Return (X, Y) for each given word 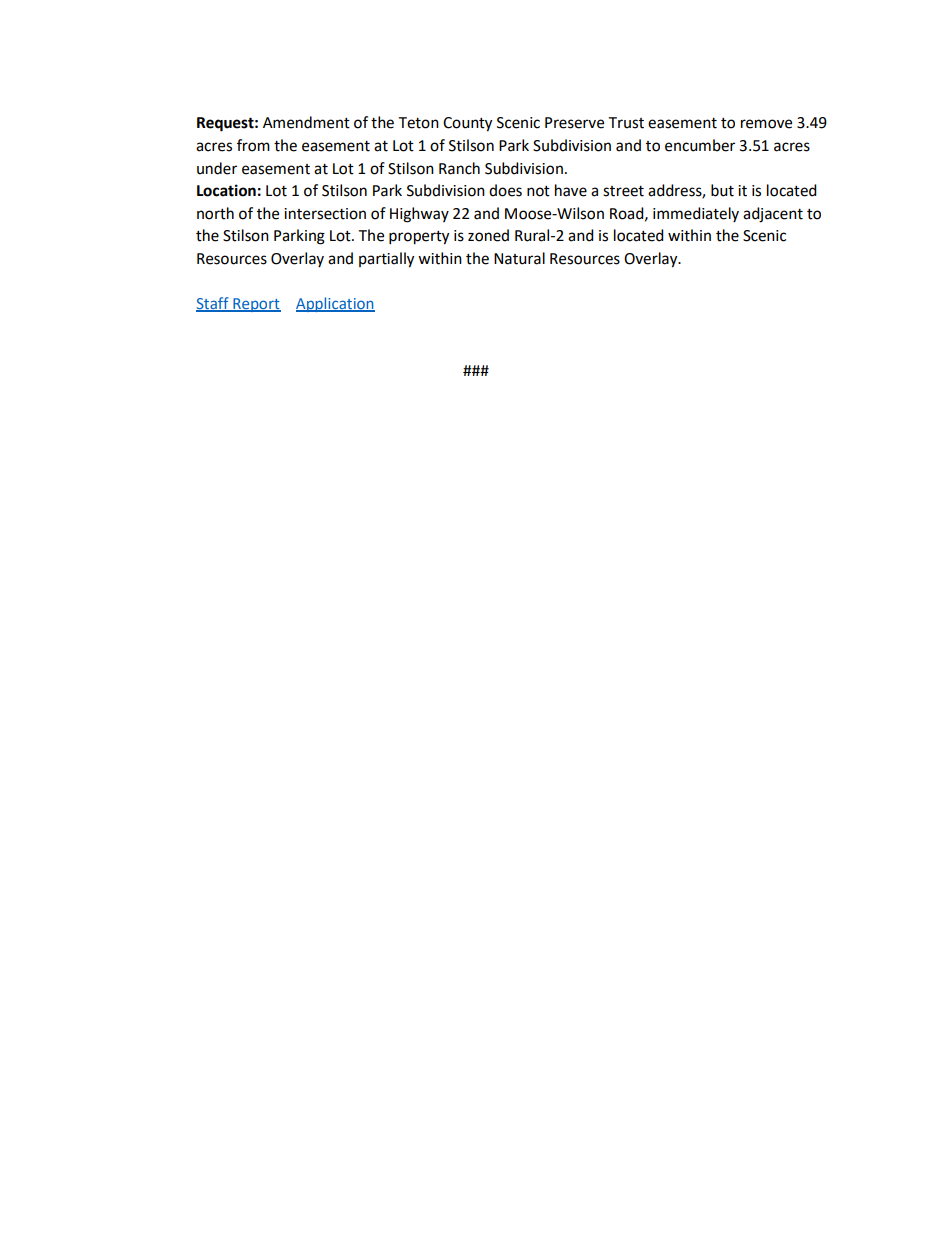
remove (766, 124)
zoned (488, 235)
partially (386, 260)
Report (256, 305)
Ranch (459, 168)
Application (335, 304)
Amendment (306, 122)
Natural (519, 258)
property (419, 238)
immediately (696, 214)
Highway (419, 215)
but (722, 190)
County (467, 124)
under (217, 168)
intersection (325, 214)
